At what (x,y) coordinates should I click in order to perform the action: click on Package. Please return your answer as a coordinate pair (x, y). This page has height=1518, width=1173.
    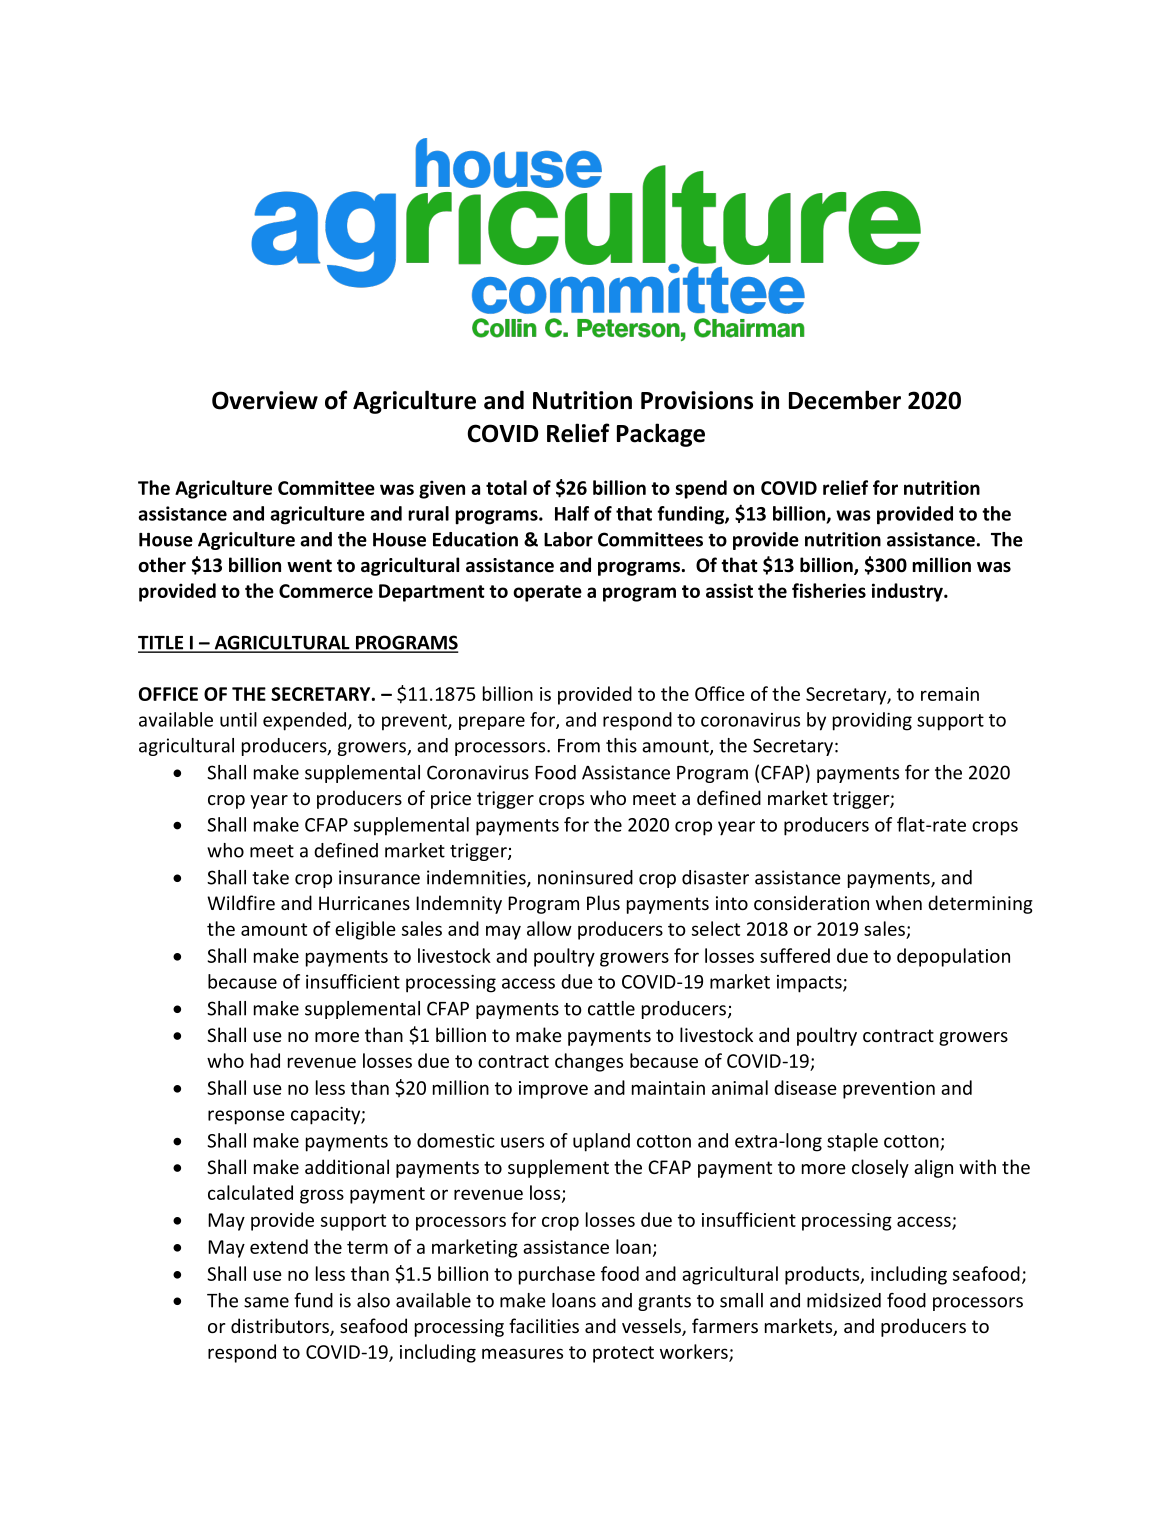
    Looking at the image, I should click on (661, 435).
